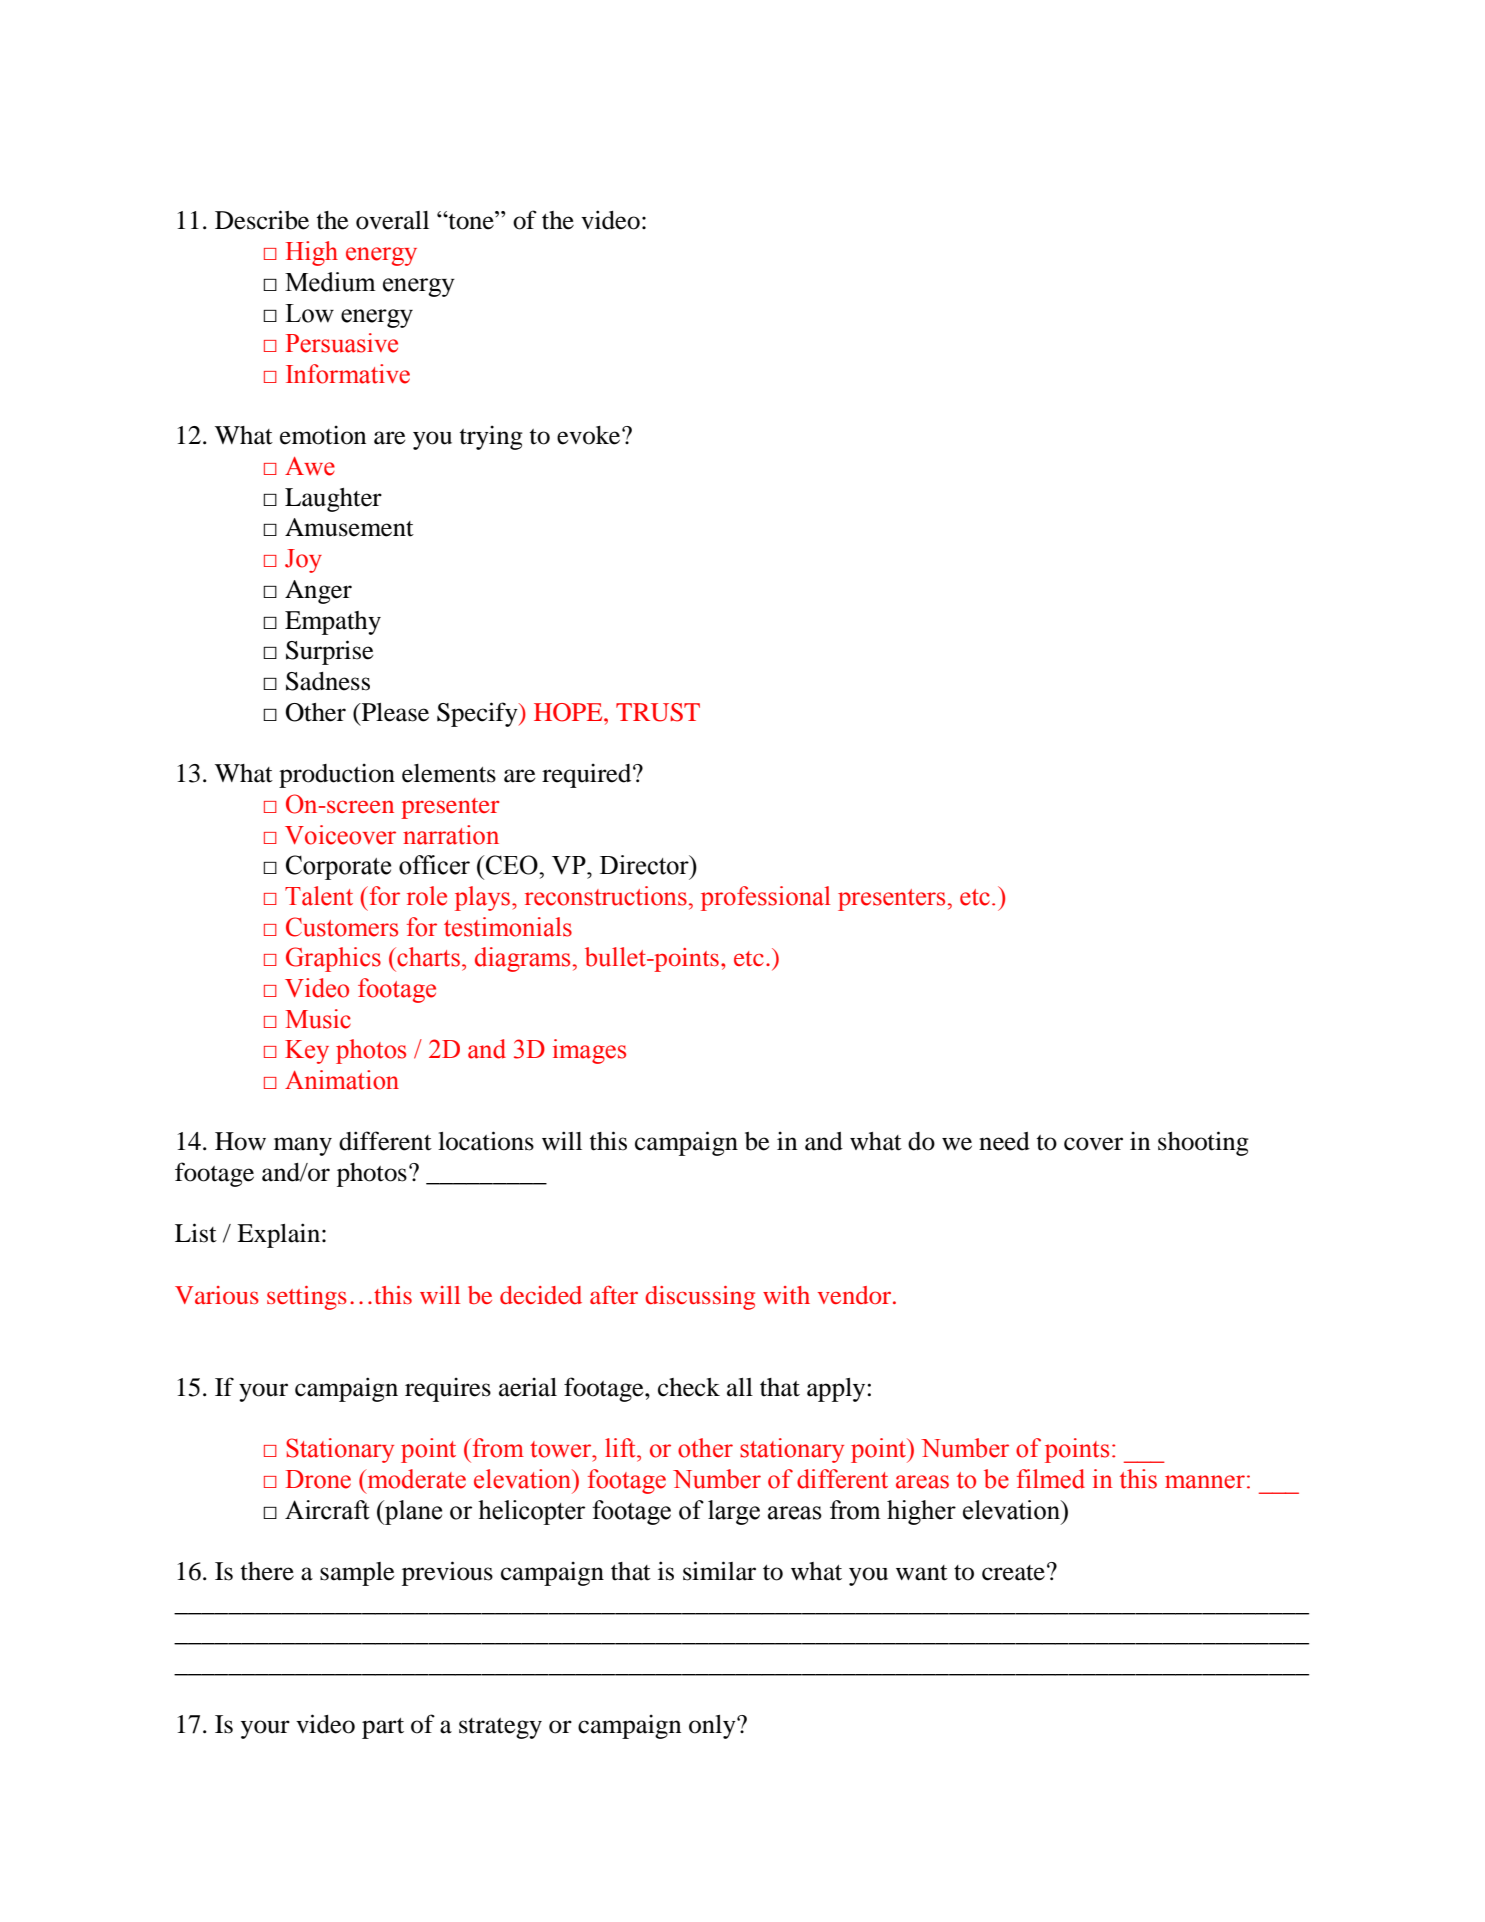 The height and width of the screenshot is (1922, 1485). I want to click on production, so click(337, 775).
